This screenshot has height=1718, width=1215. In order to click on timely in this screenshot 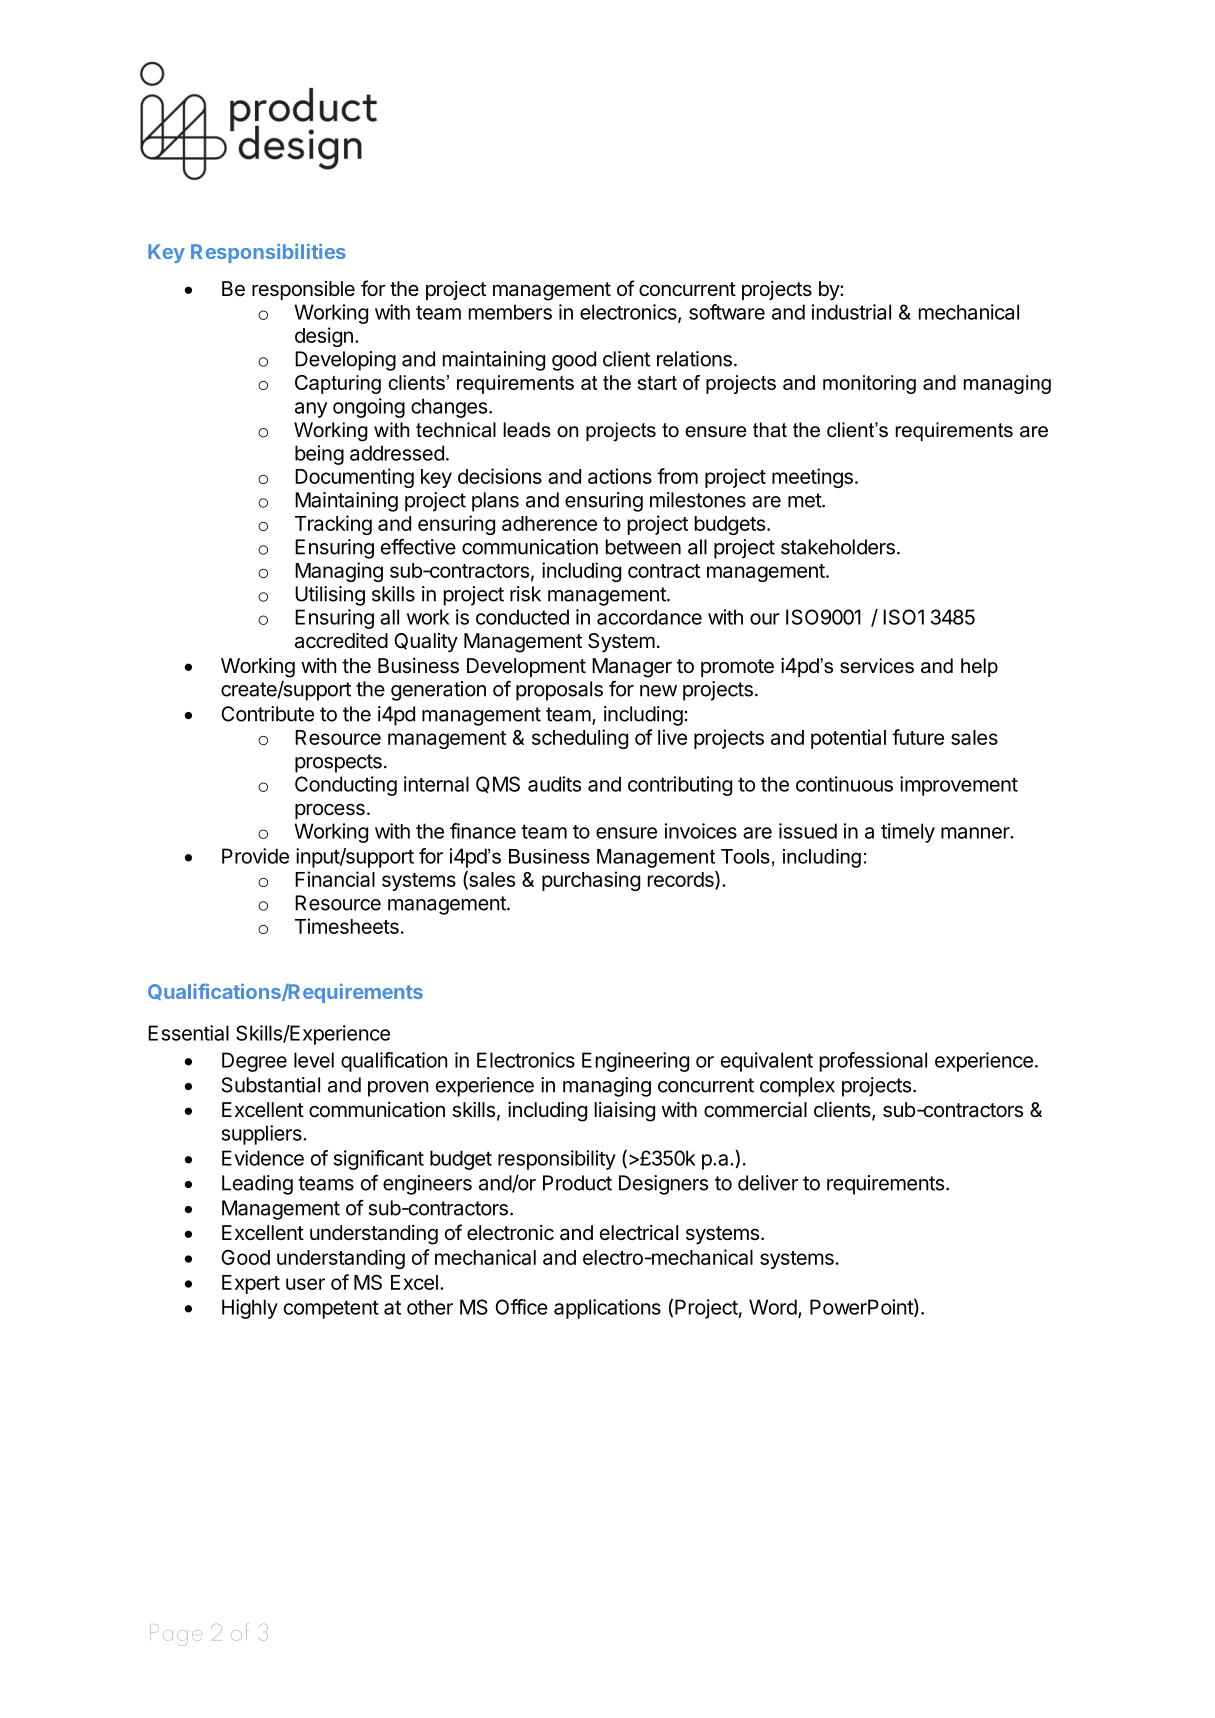, I will do `click(908, 833)`.
